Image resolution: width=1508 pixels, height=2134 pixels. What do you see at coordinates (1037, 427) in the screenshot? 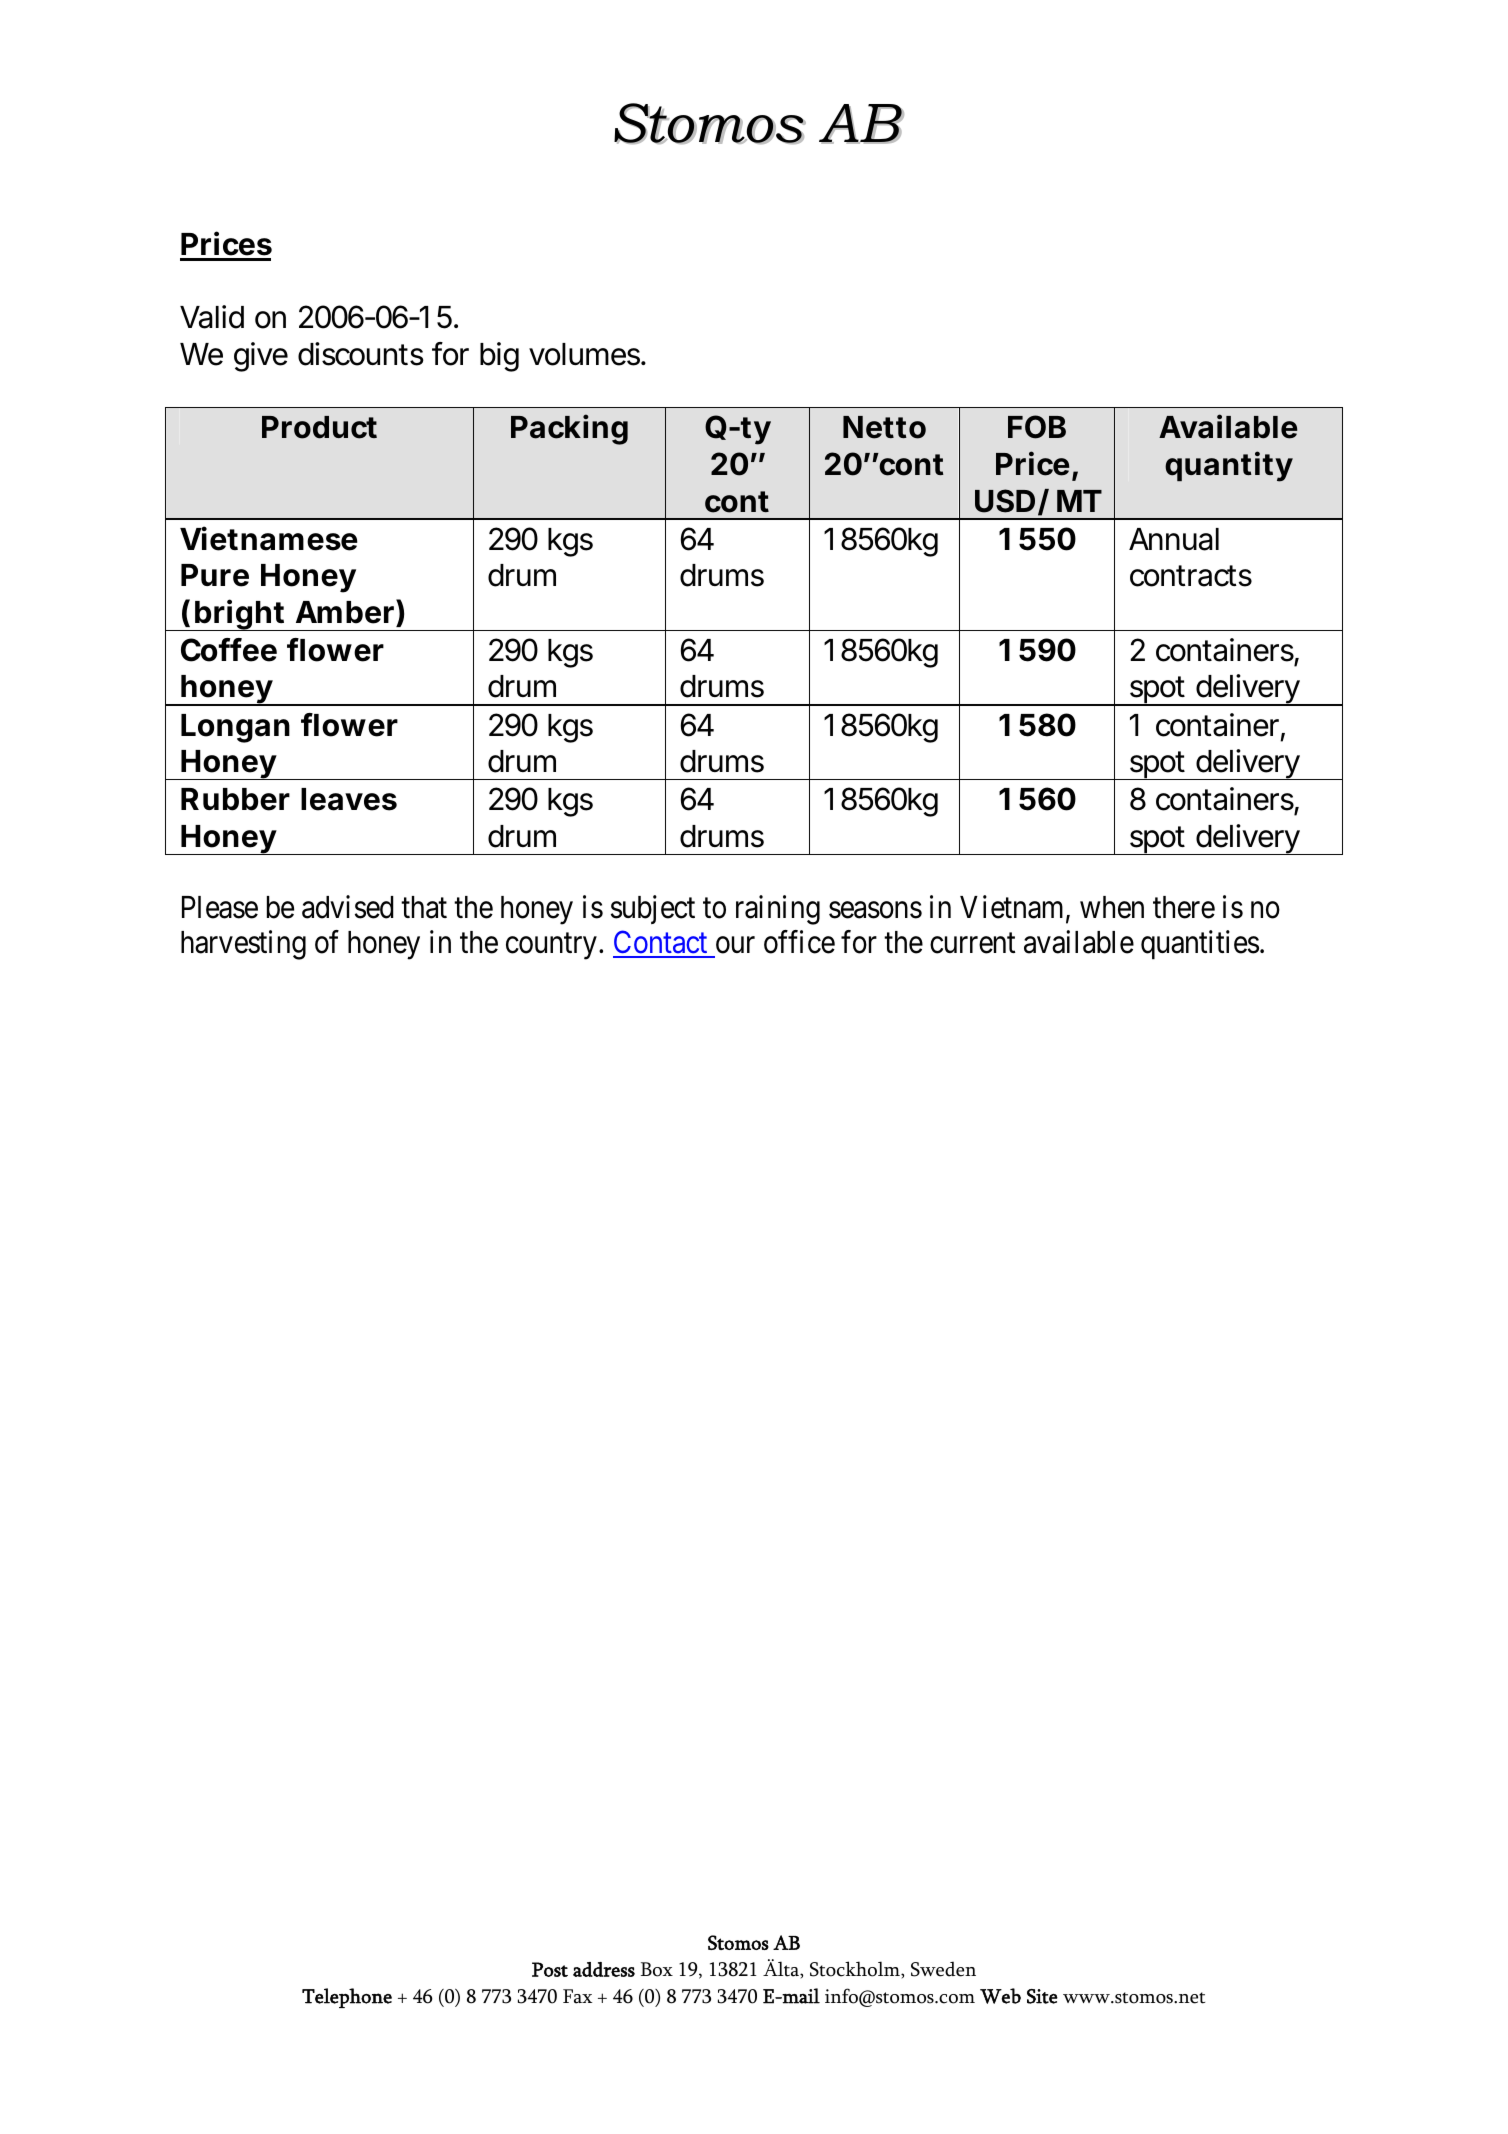
I see `FOB` at bounding box center [1037, 427].
